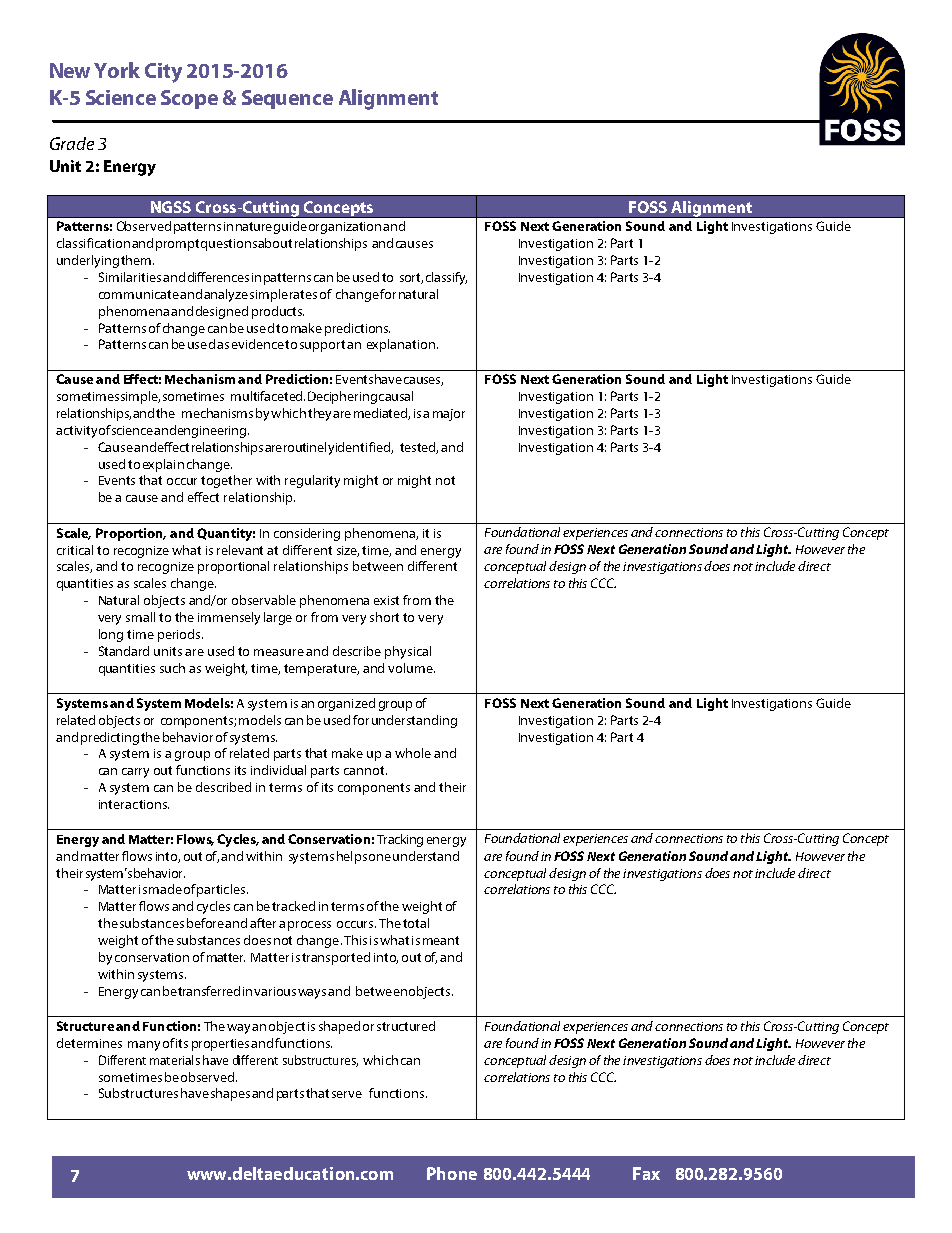 Image resolution: width=952 pixels, height=1233 pixels. What do you see at coordinates (140, 617) in the document?
I see `small` at bounding box center [140, 617].
